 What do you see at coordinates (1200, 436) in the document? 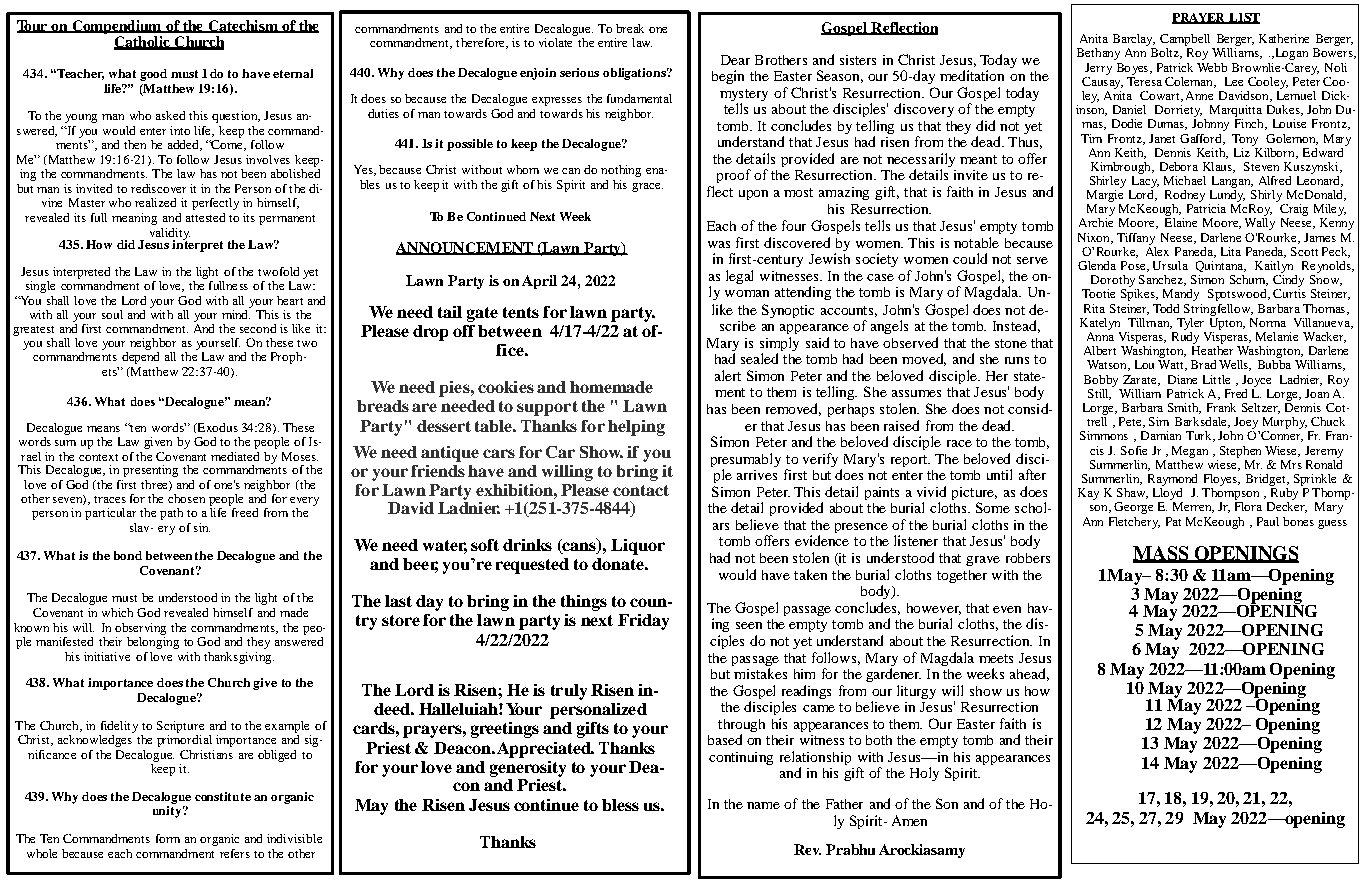
I see `Turk` at bounding box center [1200, 436].
